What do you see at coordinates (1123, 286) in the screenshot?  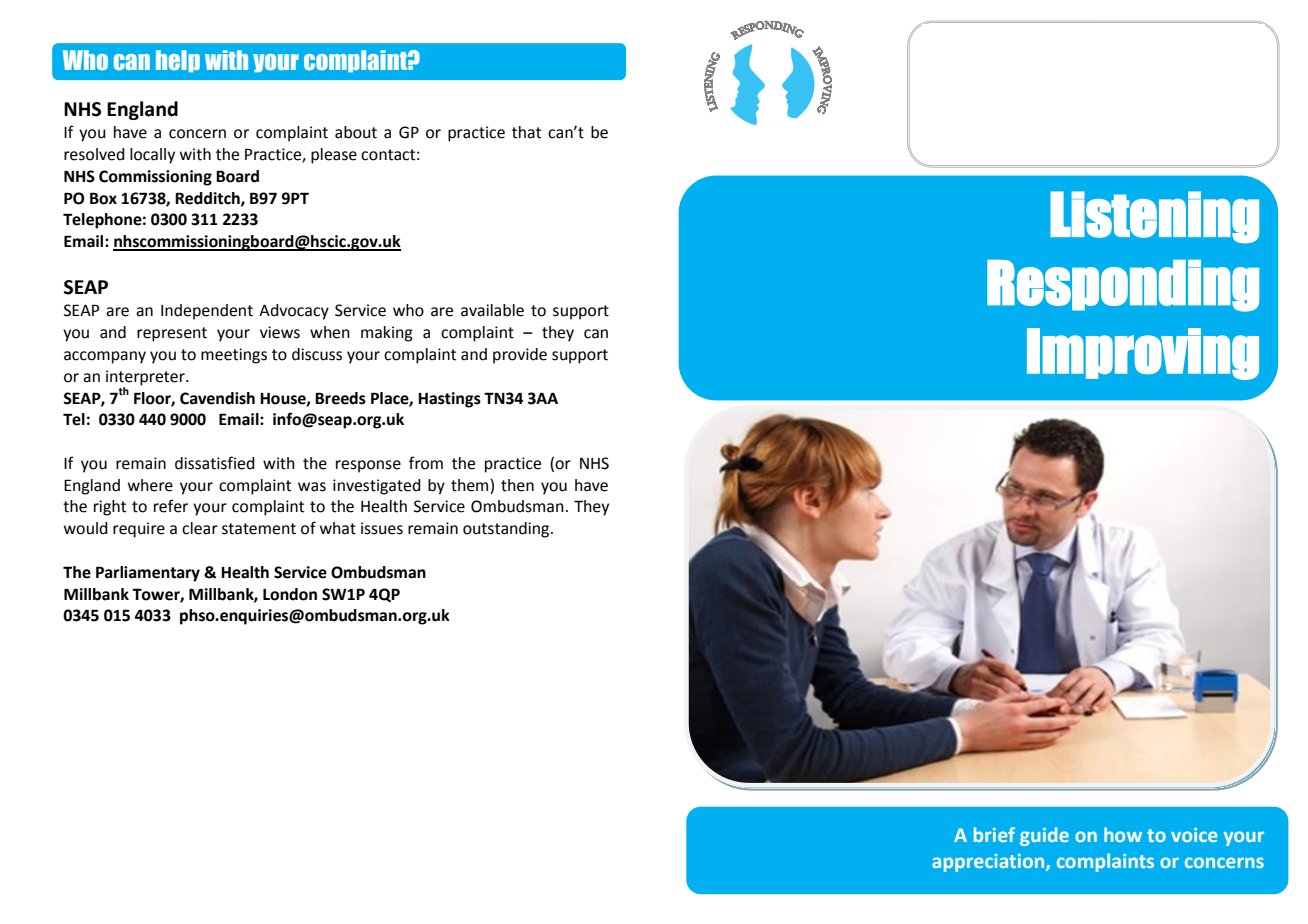 I see `Responding` at bounding box center [1123, 286].
